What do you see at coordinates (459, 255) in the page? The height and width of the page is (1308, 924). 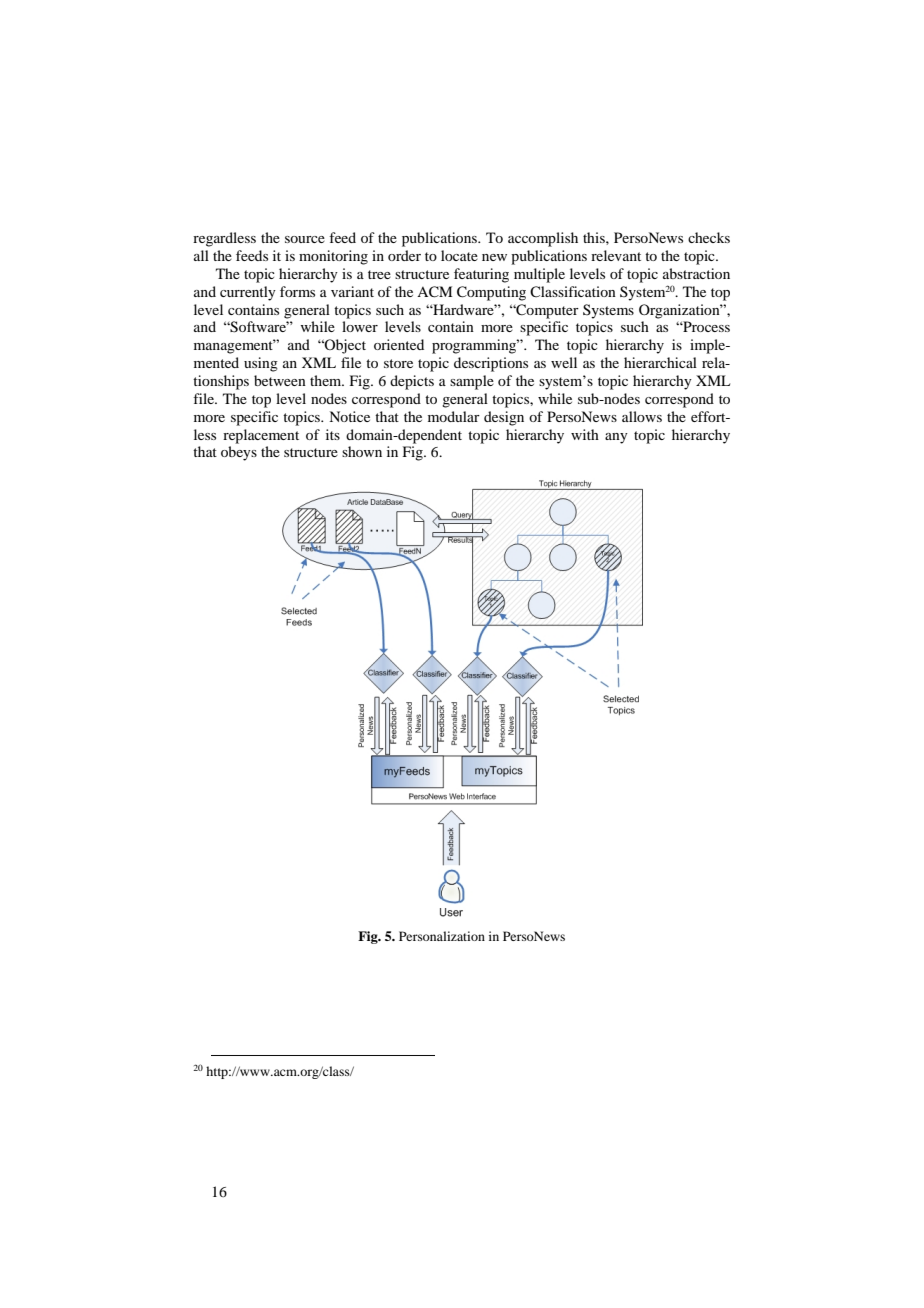 I see `locate` at bounding box center [459, 255].
